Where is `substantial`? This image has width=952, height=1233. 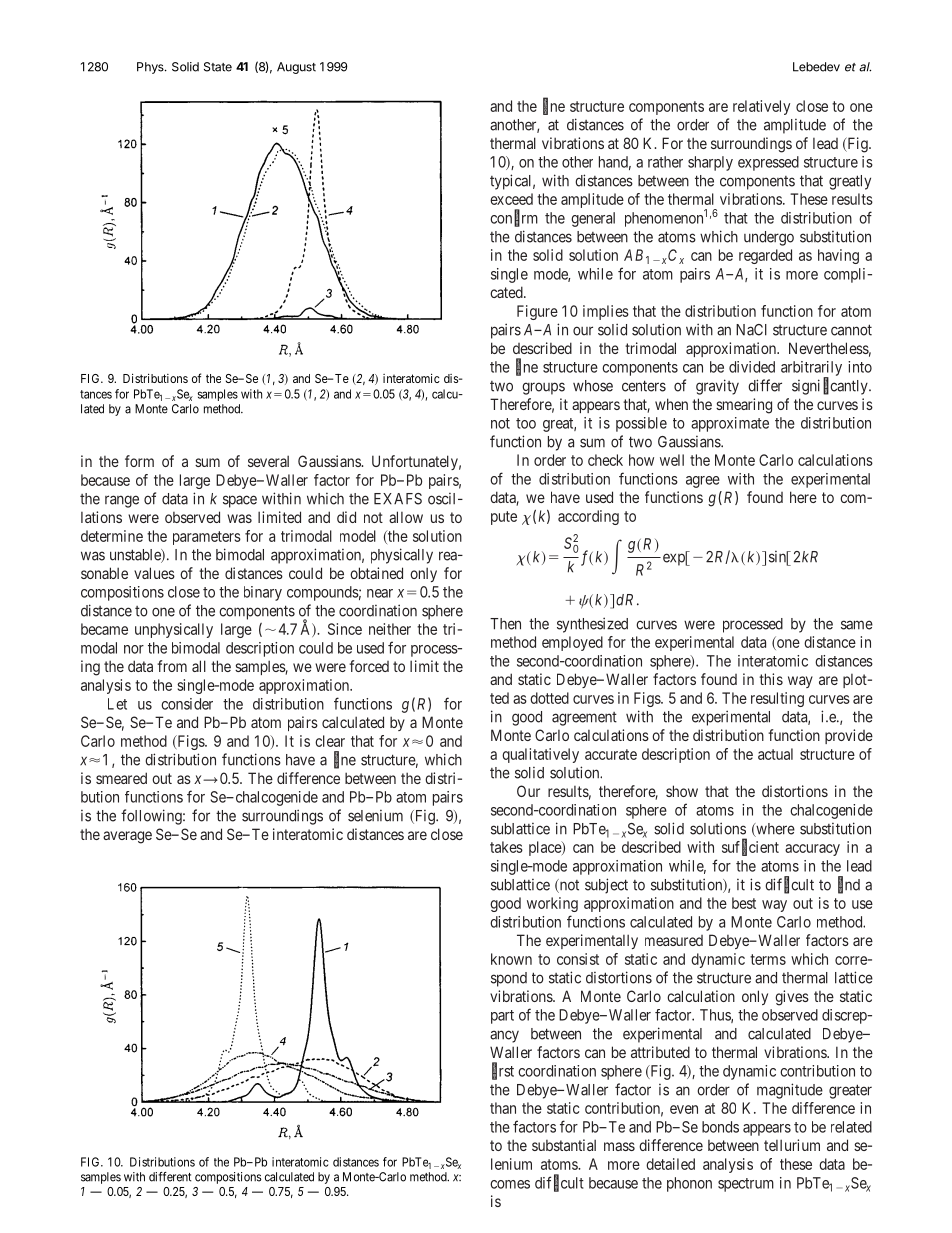
substantial is located at coordinates (564, 1145).
